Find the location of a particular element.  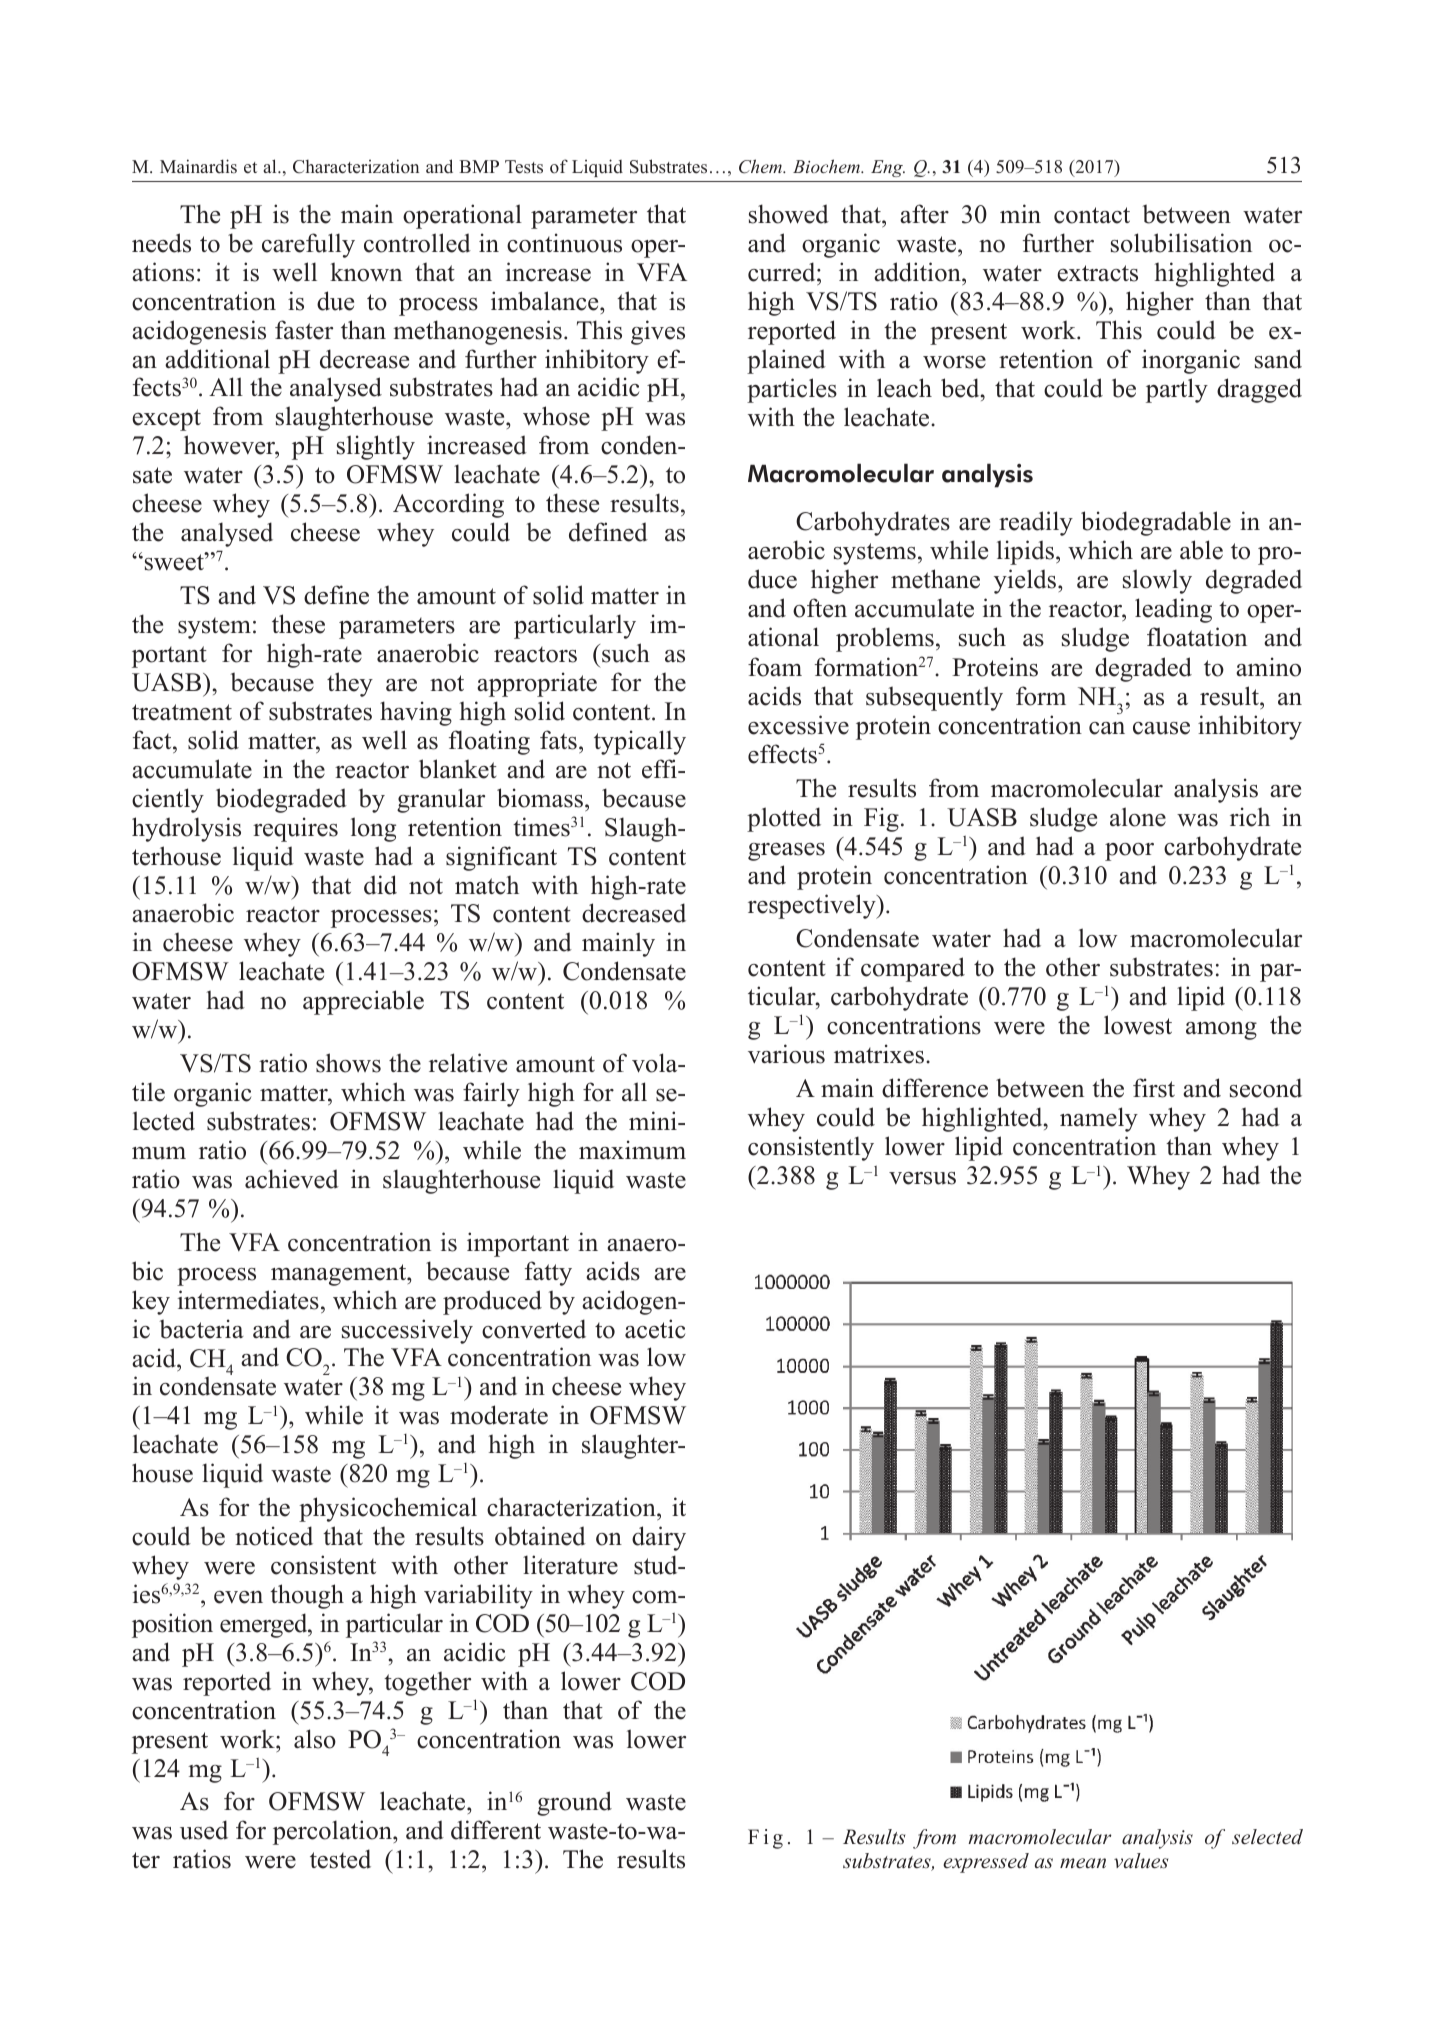

versus is located at coordinates (922, 1178).
